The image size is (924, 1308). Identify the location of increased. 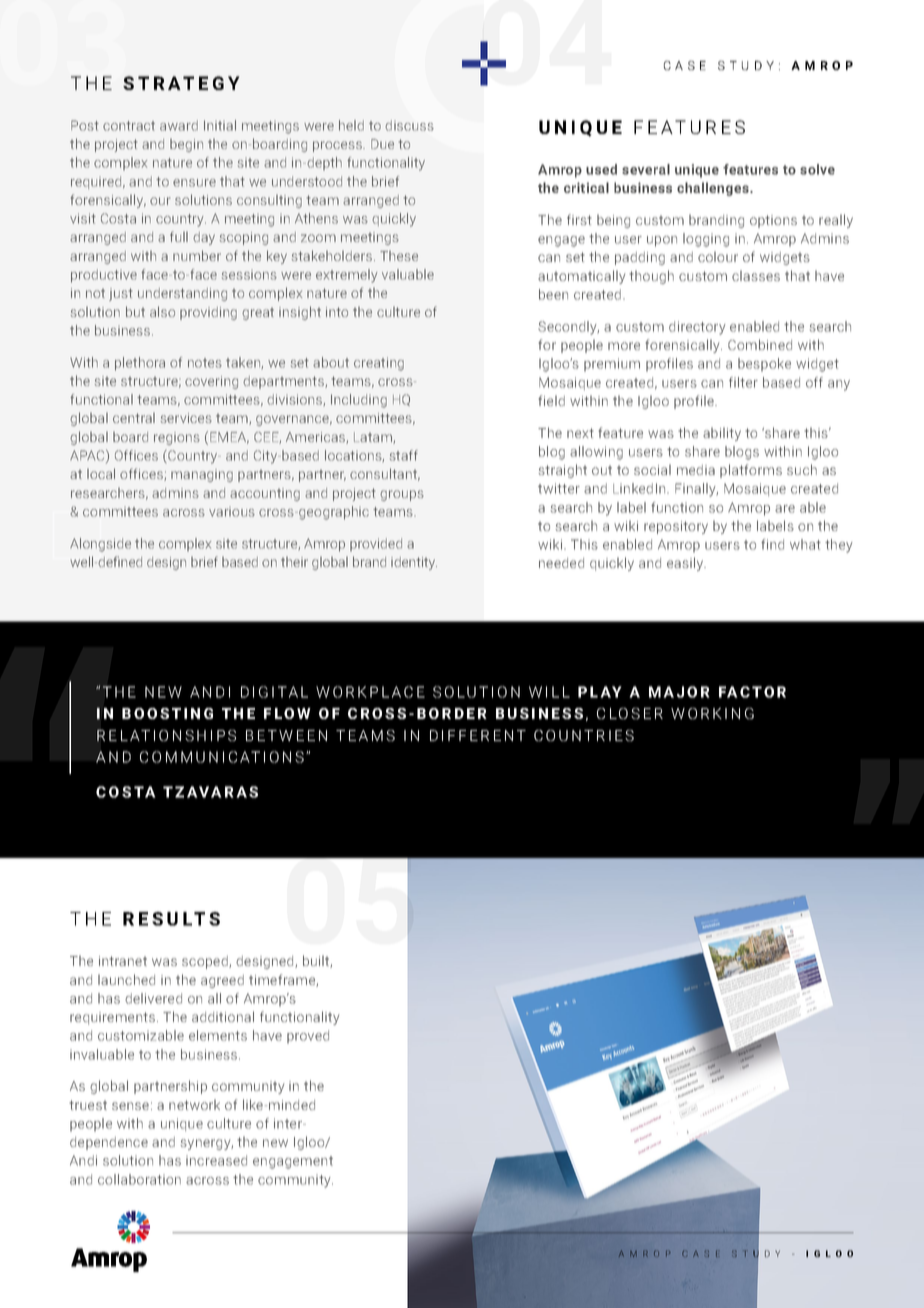
(216, 1160).
